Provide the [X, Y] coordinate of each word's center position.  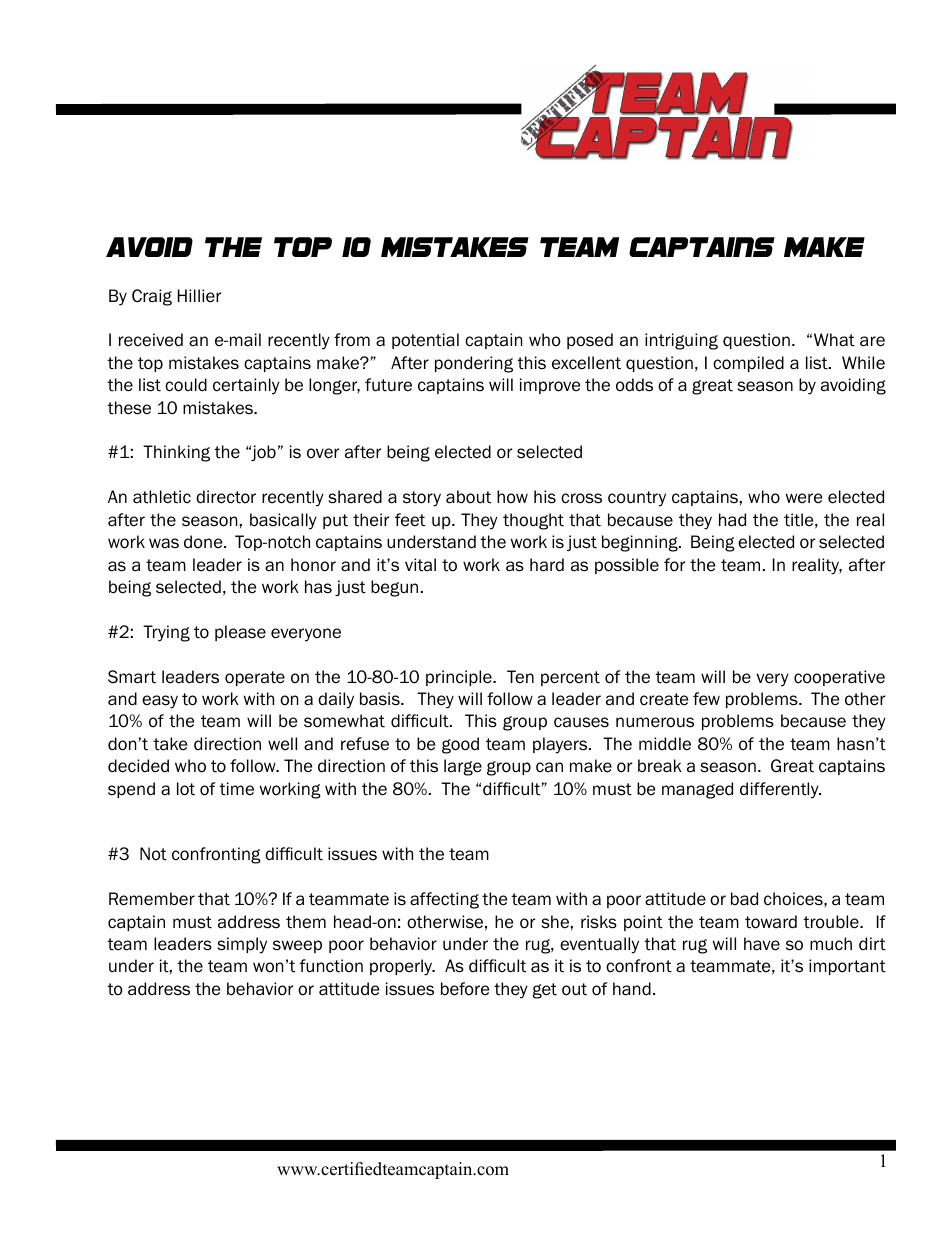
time [236, 789]
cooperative [839, 678]
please [240, 633]
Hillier [199, 296]
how [512, 497]
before [465, 989]
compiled [748, 364]
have [762, 944]
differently [780, 790]
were [804, 498]
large [463, 767]
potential [425, 341]
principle [460, 678]
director [226, 497]
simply [242, 945]
